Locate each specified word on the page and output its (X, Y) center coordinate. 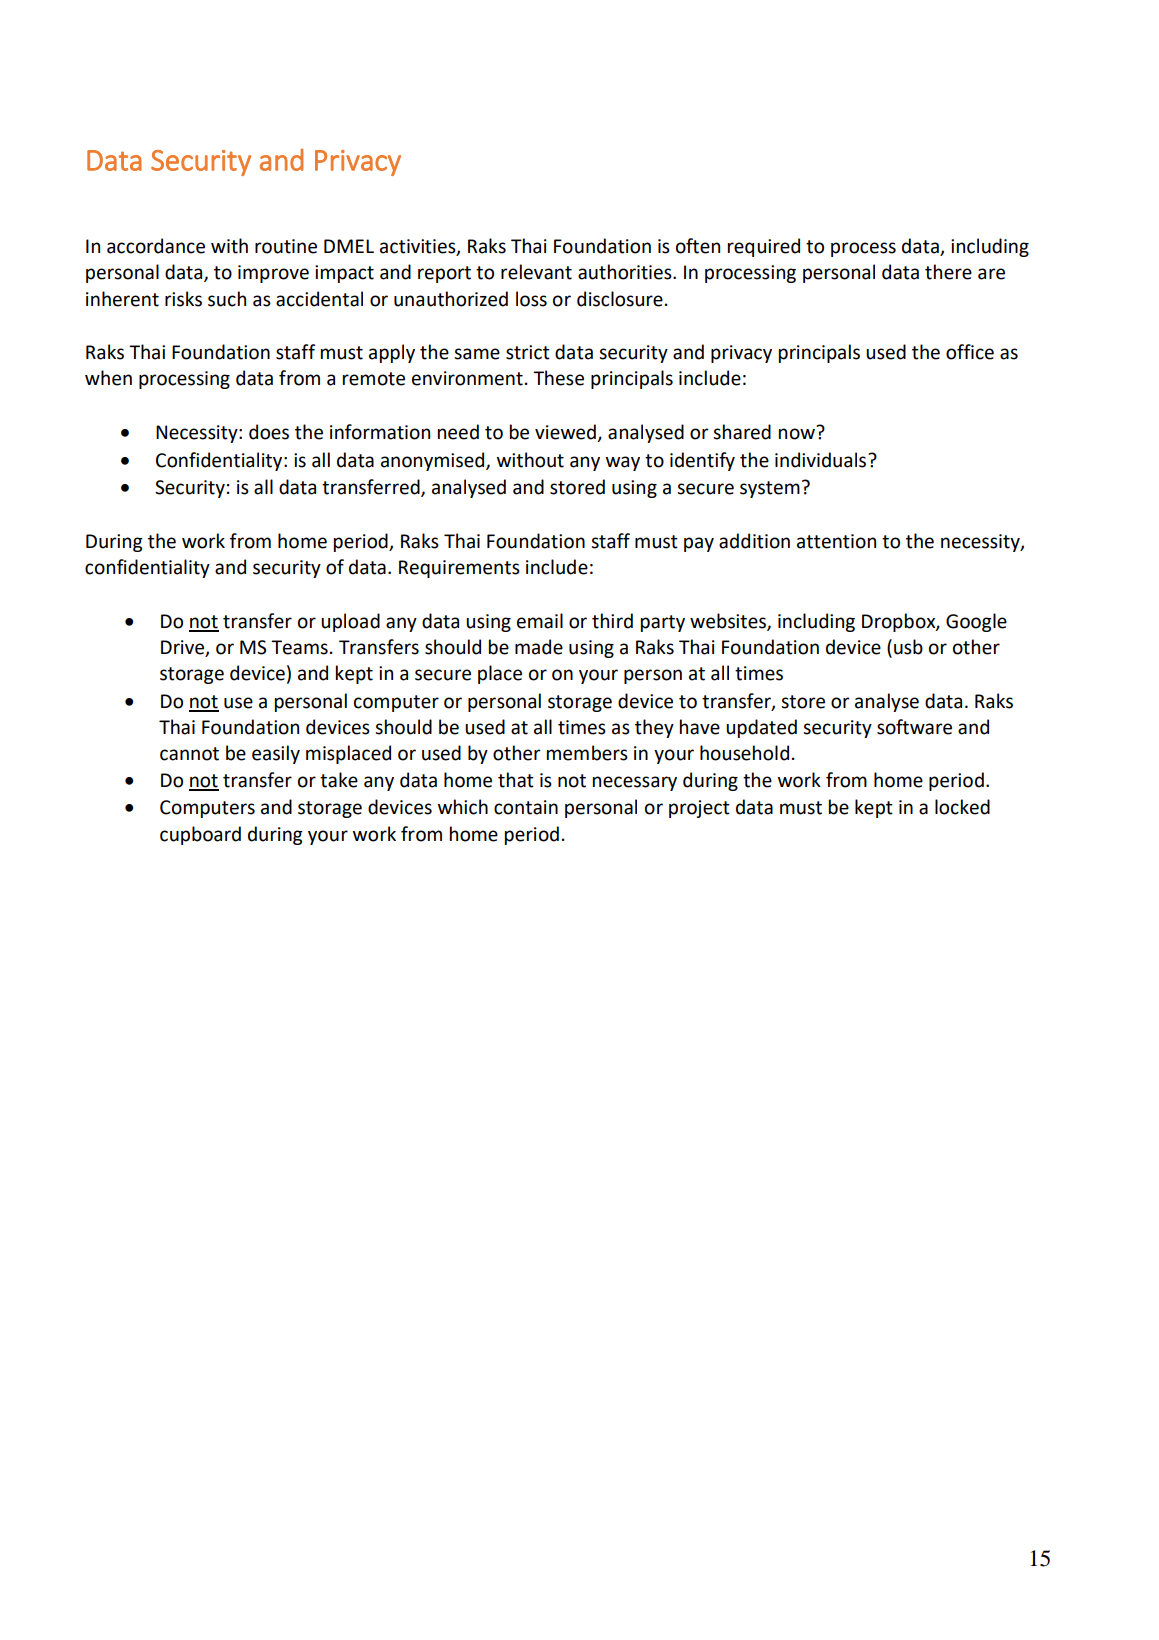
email (540, 621)
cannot (189, 754)
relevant (536, 272)
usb (908, 647)
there (948, 272)
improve (273, 274)
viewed (566, 433)
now (797, 434)
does (269, 432)
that (516, 780)
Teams (299, 647)
